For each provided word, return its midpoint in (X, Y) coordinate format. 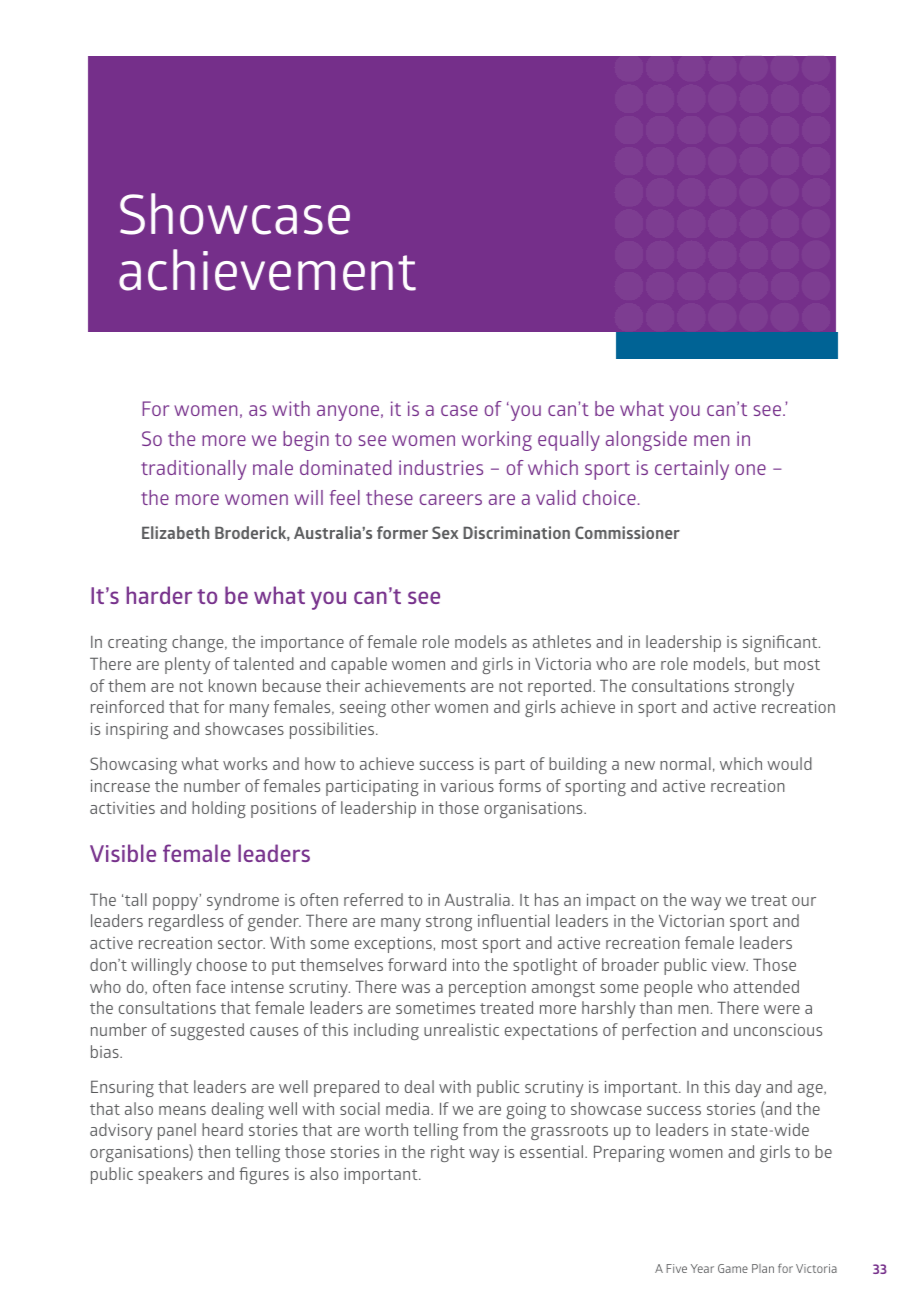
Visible (123, 853)
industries (441, 467)
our (804, 901)
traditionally (193, 470)
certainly (692, 470)
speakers (170, 1175)
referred (373, 899)
